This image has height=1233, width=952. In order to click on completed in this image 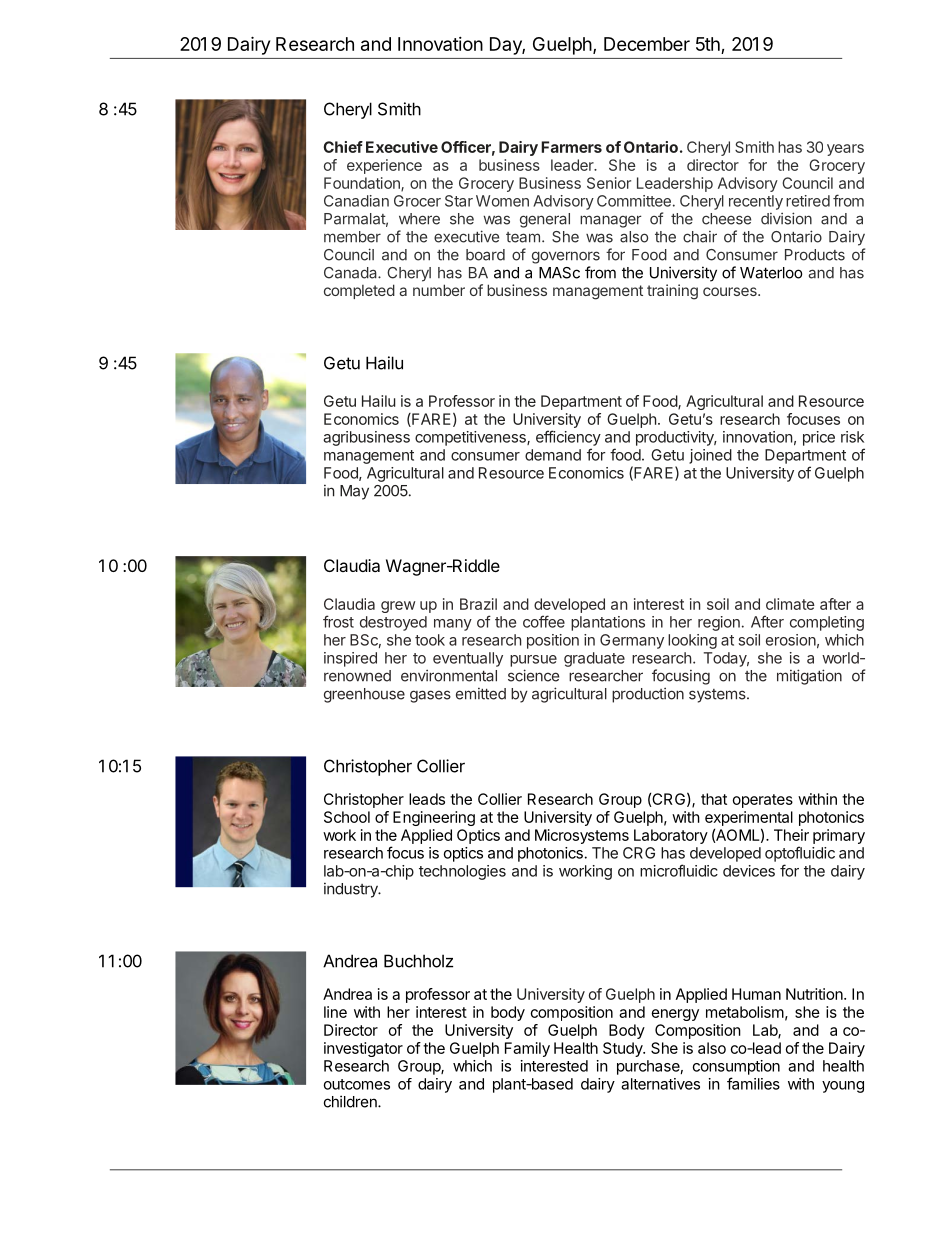, I will do `click(359, 291)`.
